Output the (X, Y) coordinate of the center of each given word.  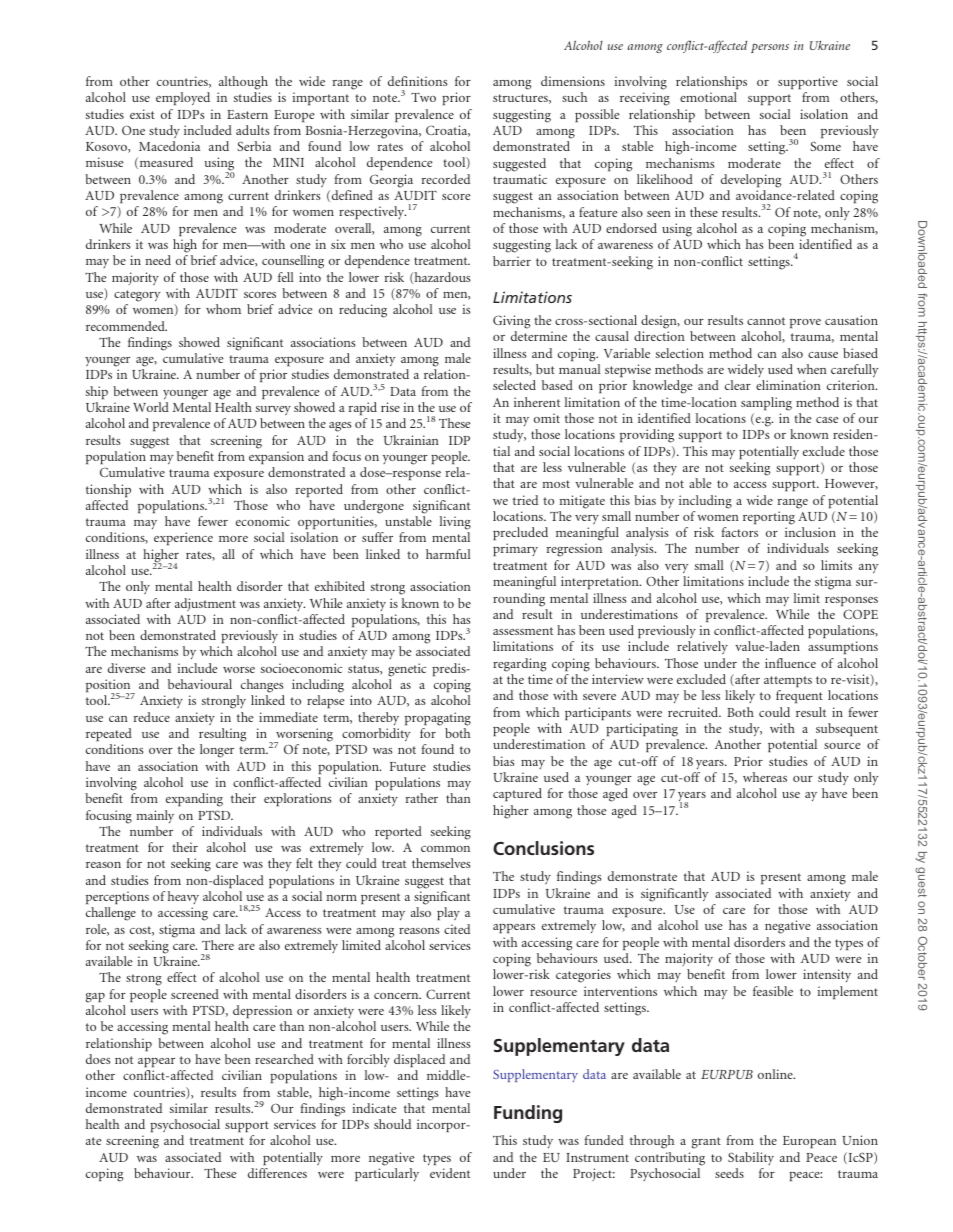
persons (770, 48)
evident (450, 1173)
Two (423, 97)
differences (277, 1173)
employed (183, 98)
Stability (751, 1158)
